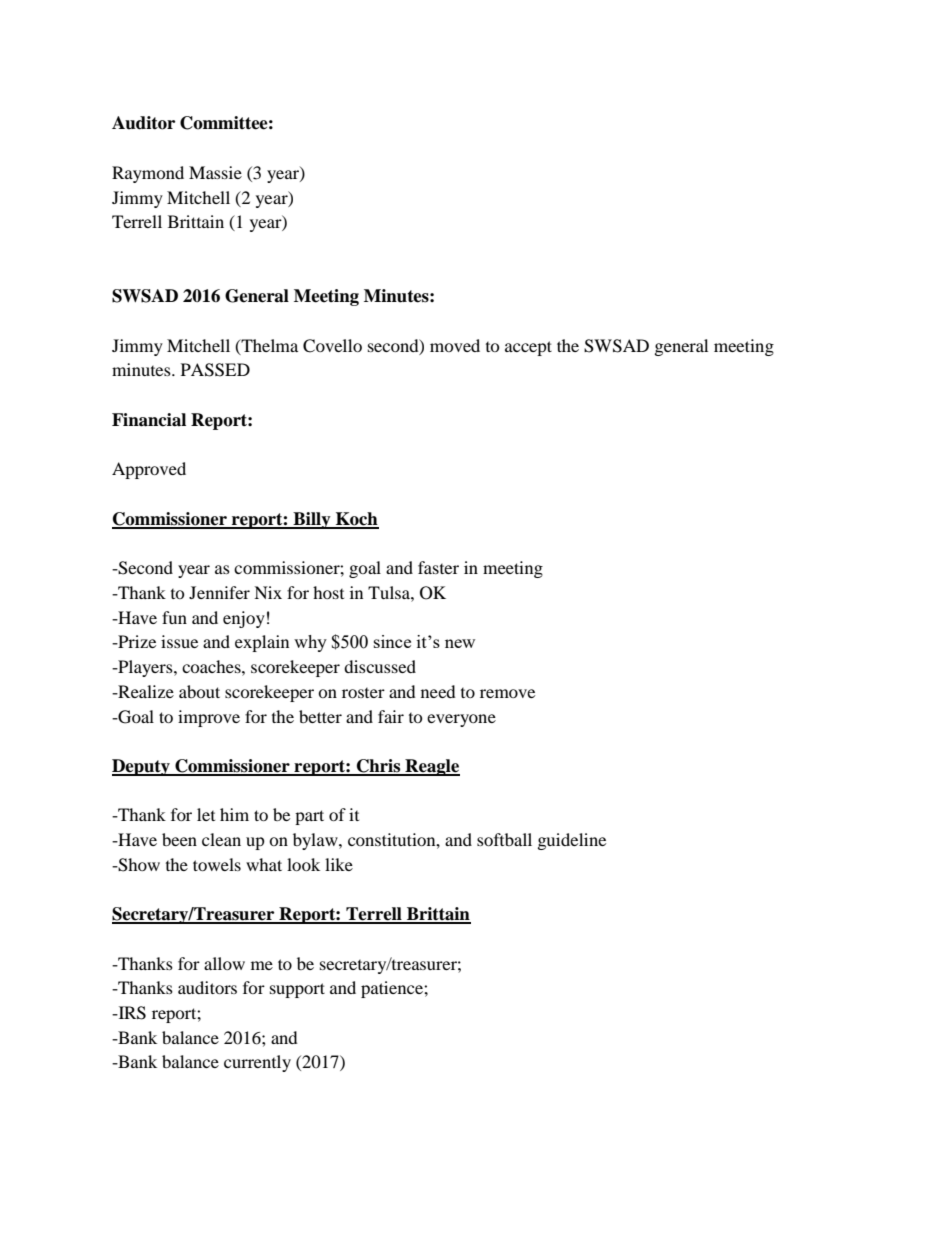 This document has width=952, height=1233. What do you see at coordinates (393, 989) in the document?
I see `patience` at bounding box center [393, 989].
